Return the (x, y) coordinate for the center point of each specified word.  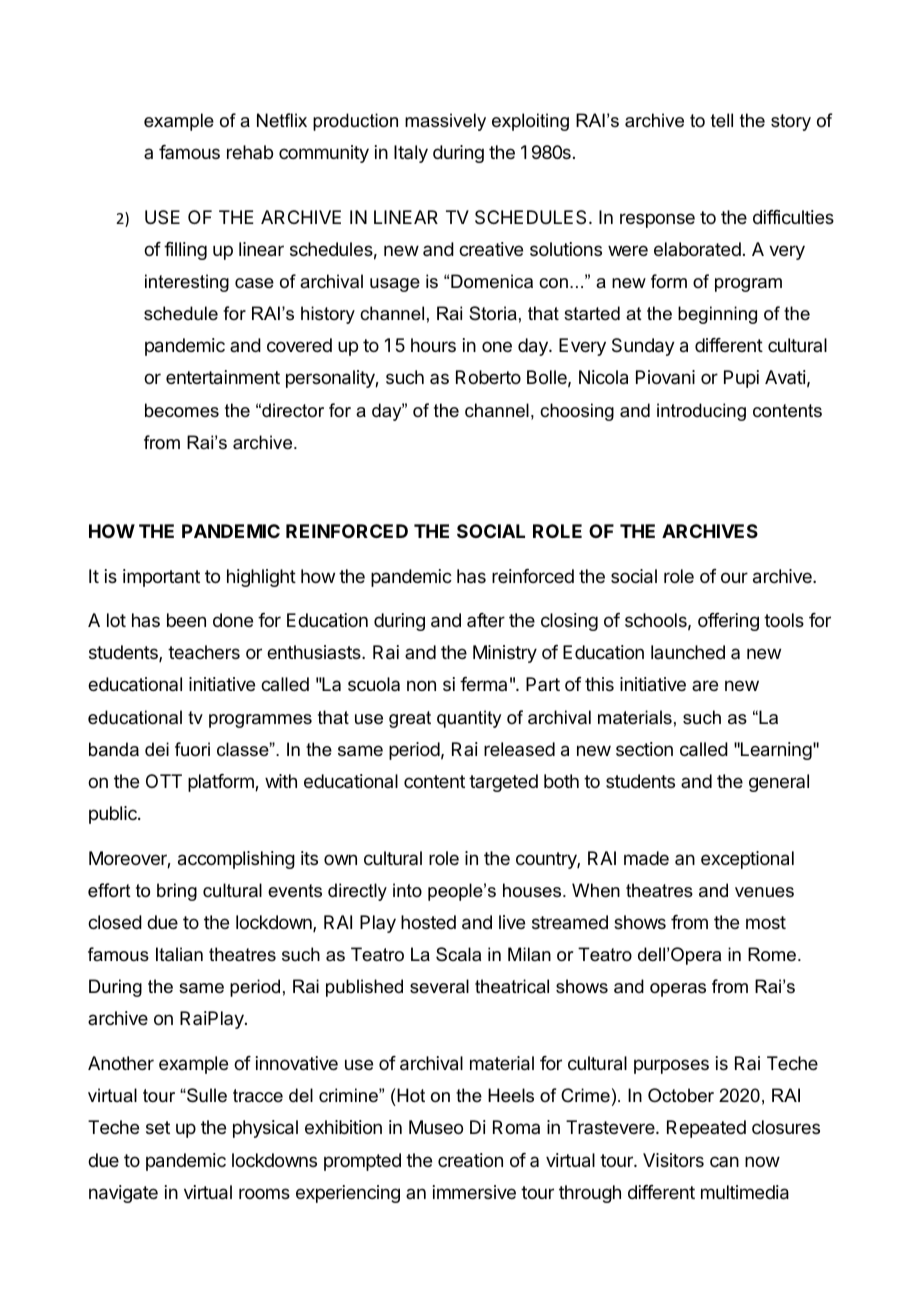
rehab (250, 152)
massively (445, 122)
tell (722, 120)
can (724, 1161)
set (158, 1127)
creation (470, 1160)
